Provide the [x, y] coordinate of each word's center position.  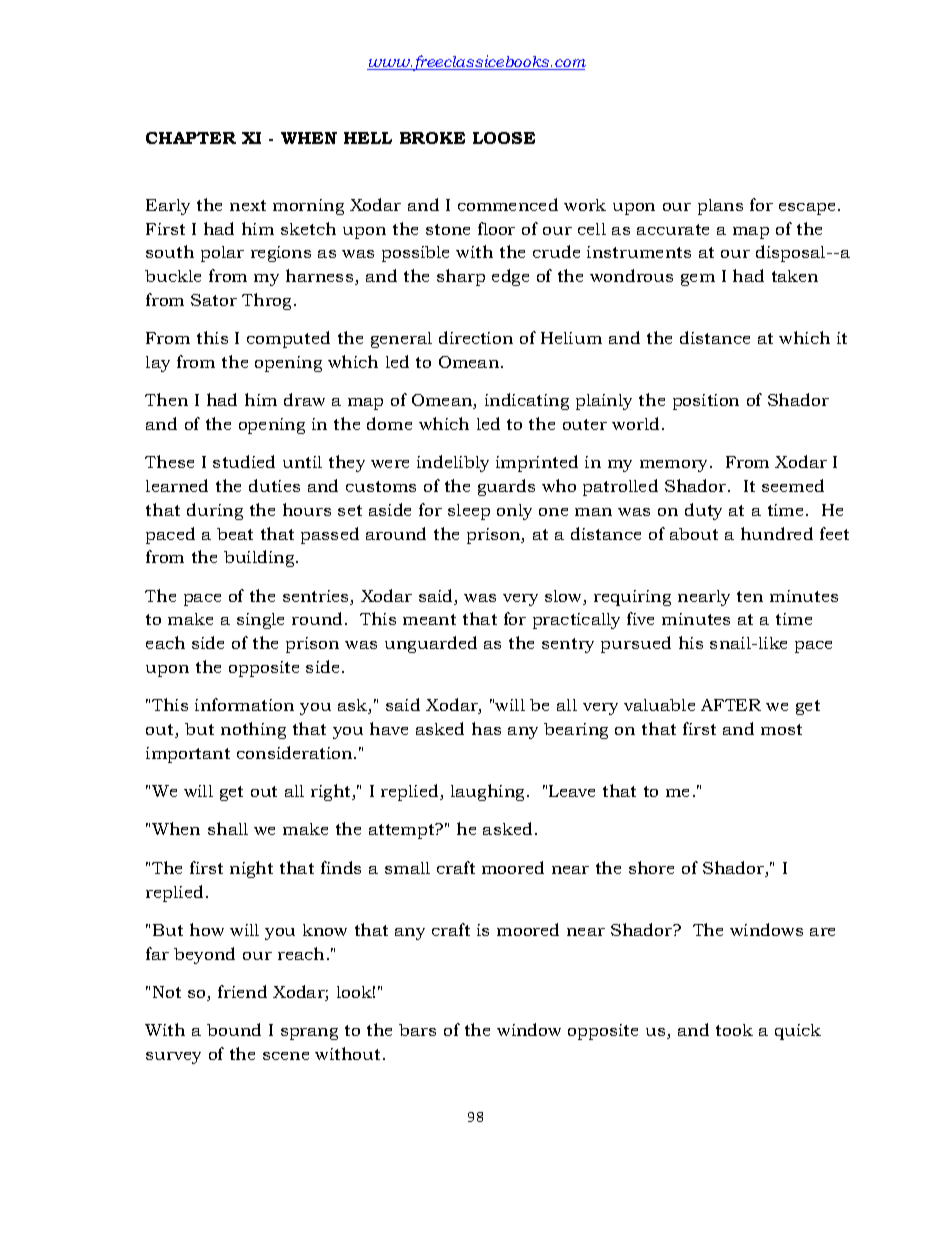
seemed [793, 485]
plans [720, 207]
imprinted [537, 463]
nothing [253, 730]
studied [244, 461]
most [781, 729]
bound [234, 1029]
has [486, 728]
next [248, 205]
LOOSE [504, 138]
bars [417, 1030]
